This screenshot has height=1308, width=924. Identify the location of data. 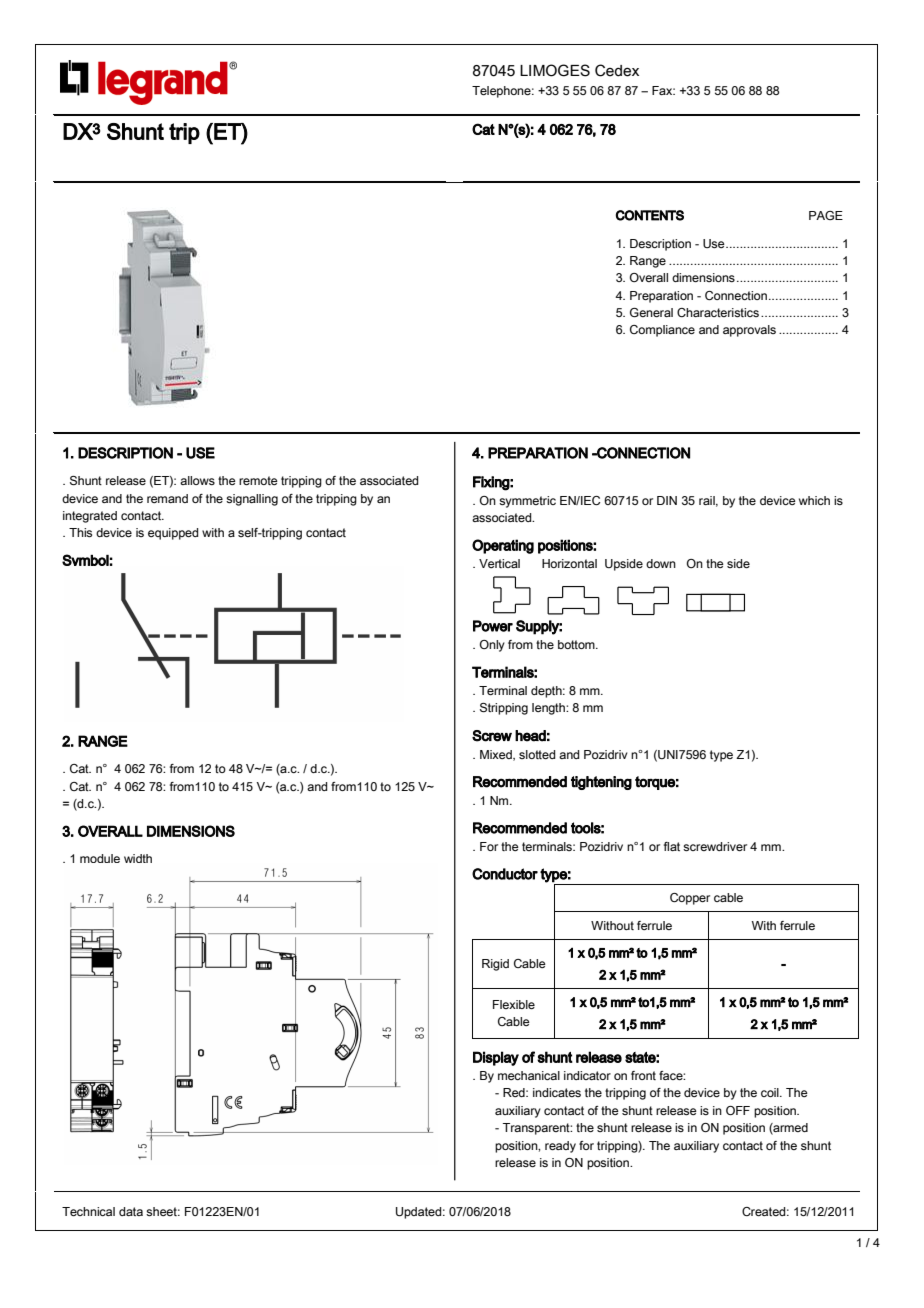
(131, 1211).
